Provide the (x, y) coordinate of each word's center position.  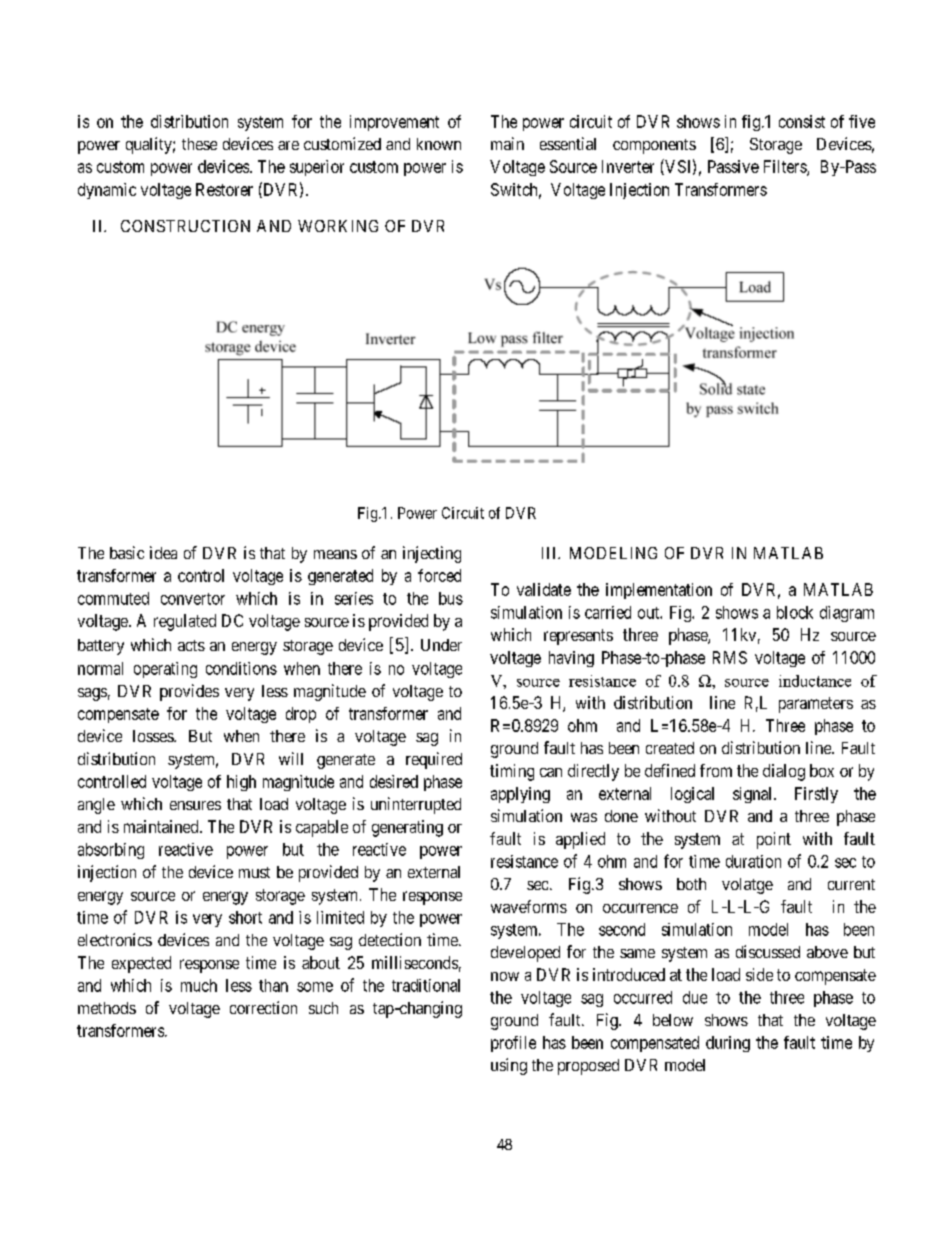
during (728, 1044)
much (199, 985)
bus (451, 598)
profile (513, 1044)
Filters (786, 167)
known (439, 144)
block (795, 612)
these (199, 144)
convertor (193, 599)
